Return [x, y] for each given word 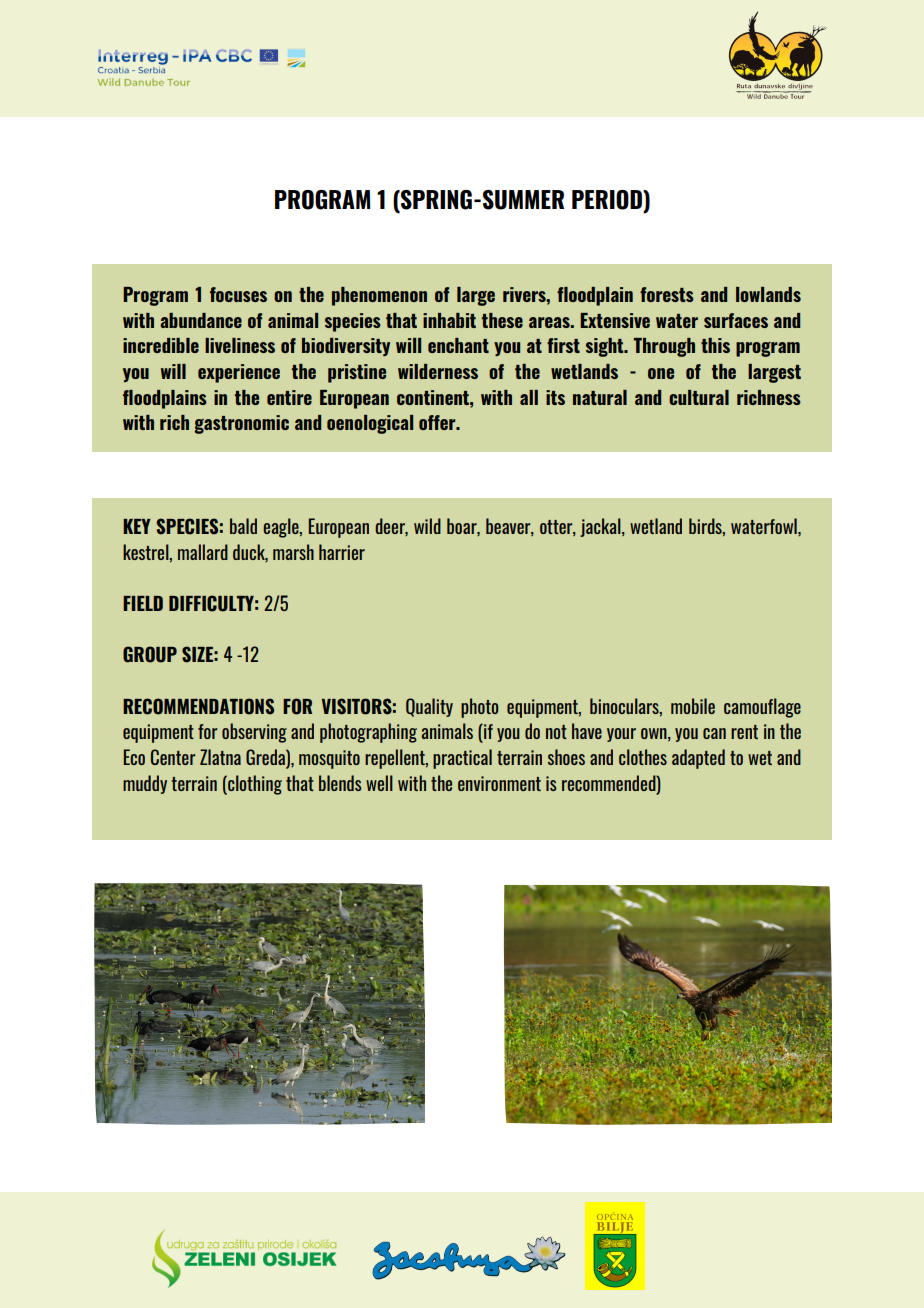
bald [243, 526]
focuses [238, 294]
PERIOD [608, 201]
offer [438, 422]
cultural [699, 397]
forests [667, 294]
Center [173, 757]
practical [462, 759]
